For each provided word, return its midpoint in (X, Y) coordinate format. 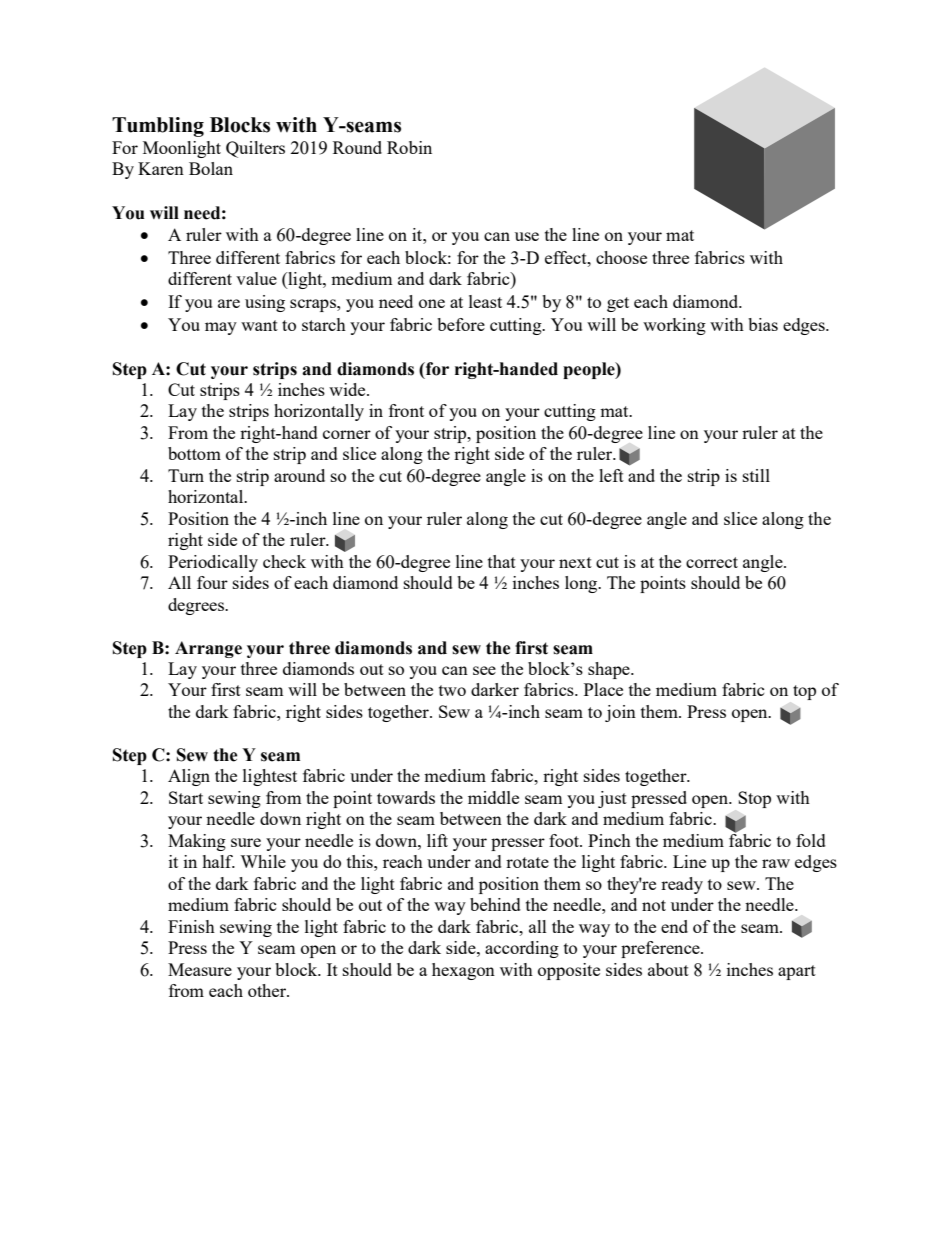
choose (621, 257)
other (268, 990)
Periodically (213, 563)
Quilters (255, 149)
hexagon (463, 971)
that (502, 561)
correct (712, 562)
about (668, 969)
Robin (409, 147)
